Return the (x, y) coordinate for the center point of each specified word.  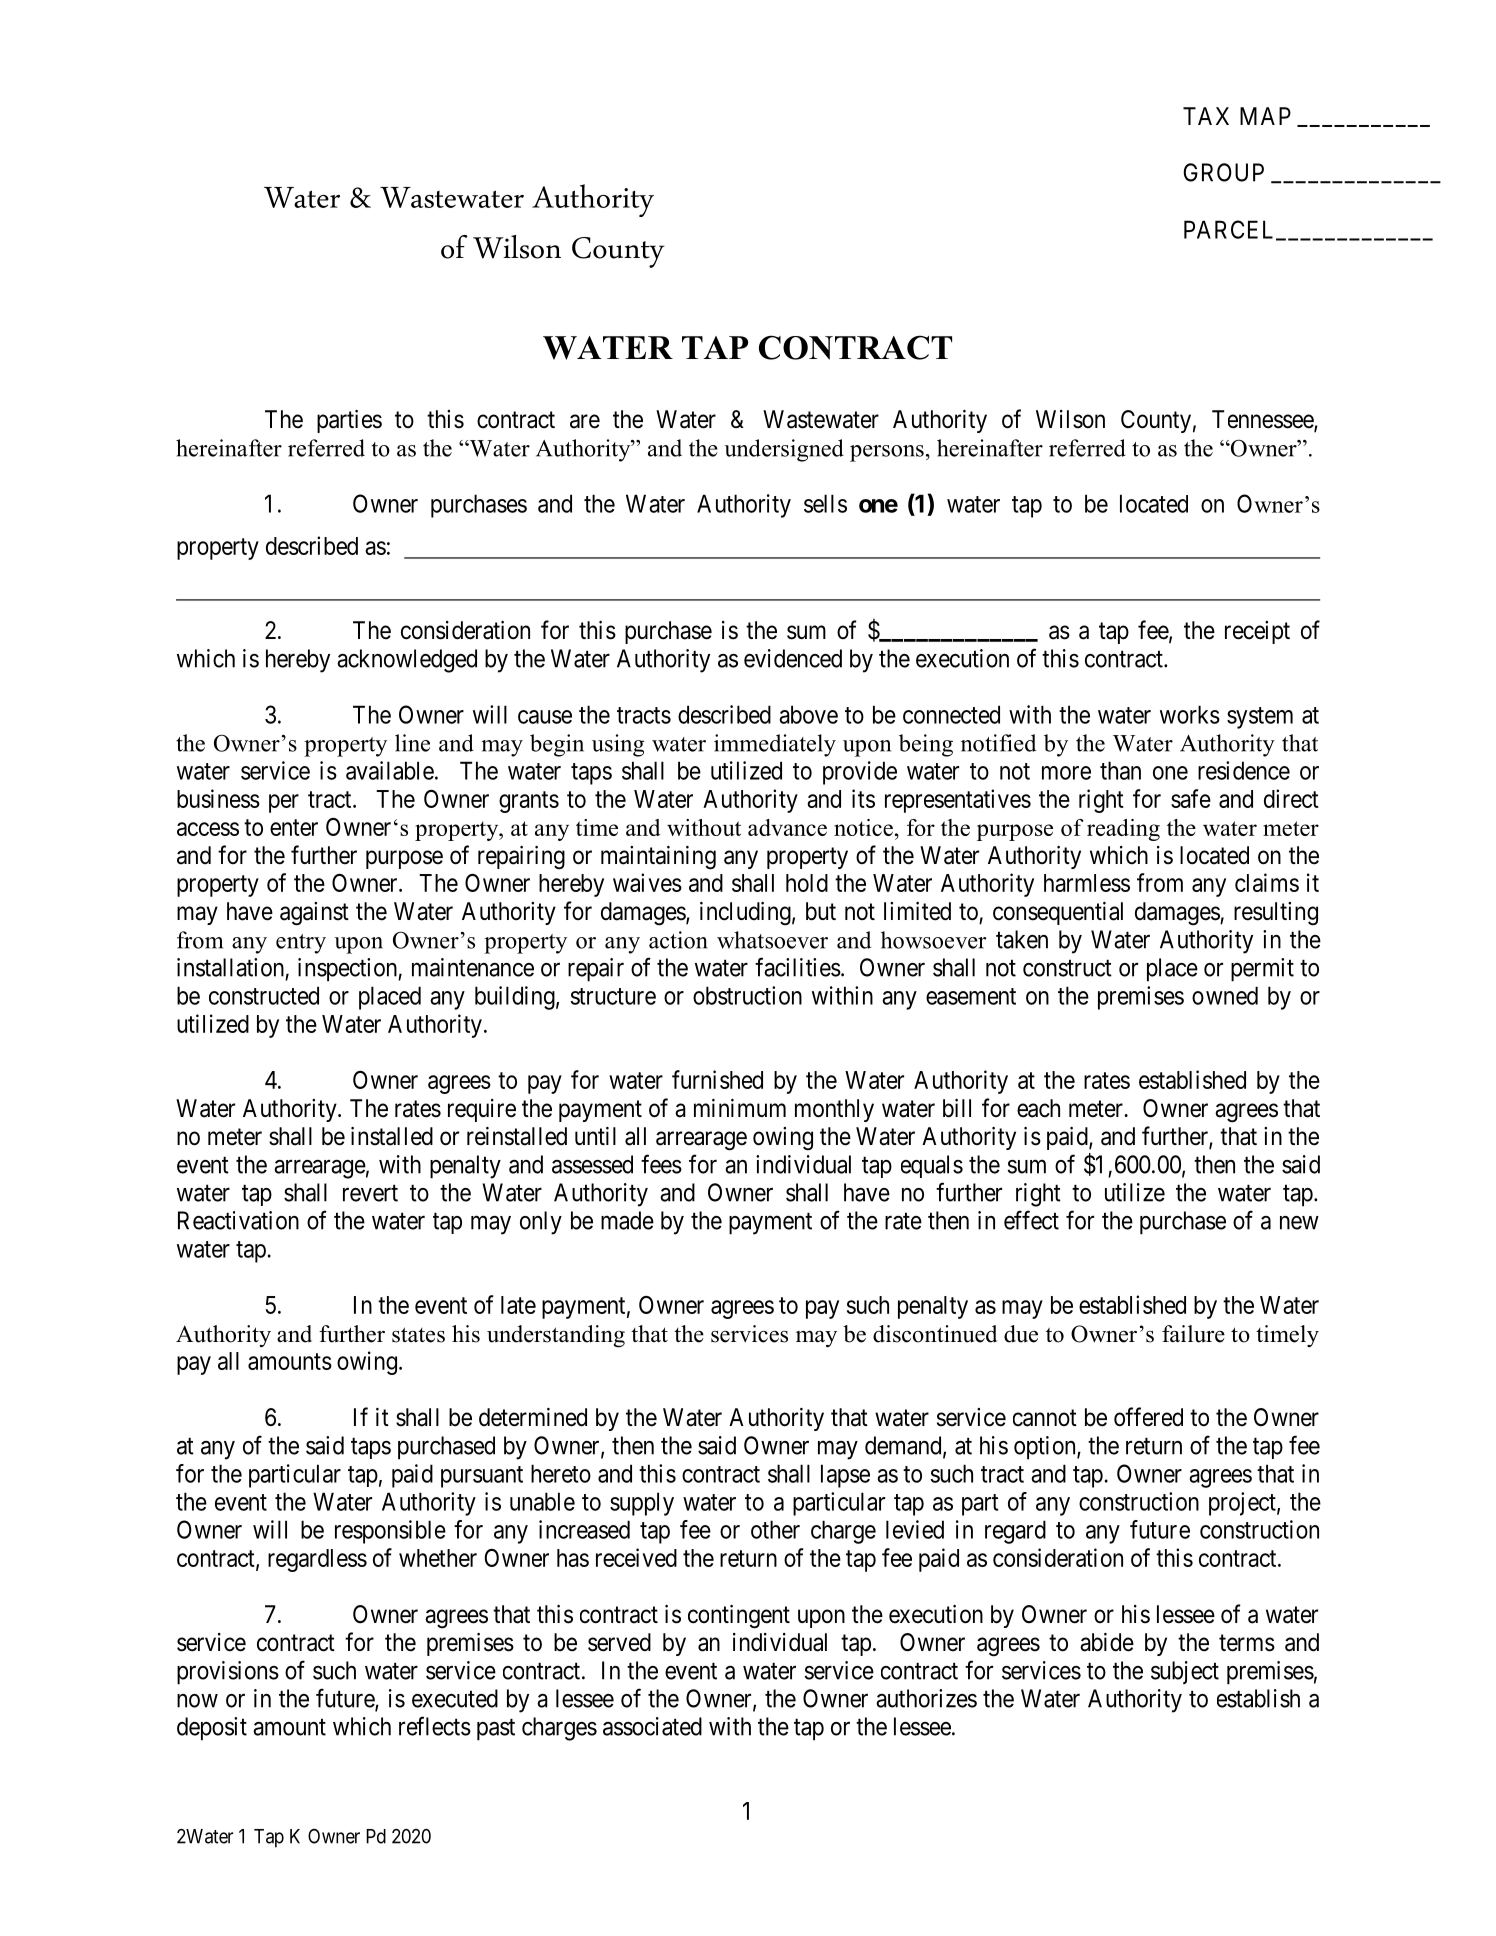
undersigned (784, 450)
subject (1185, 1672)
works (1190, 714)
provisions (228, 1673)
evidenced (793, 658)
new (1299, 1223)
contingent (739, 1617)
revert (370, 1193)
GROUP (1223, 172)
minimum (740, 1108)
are (585, 421)
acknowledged (407, 661)
